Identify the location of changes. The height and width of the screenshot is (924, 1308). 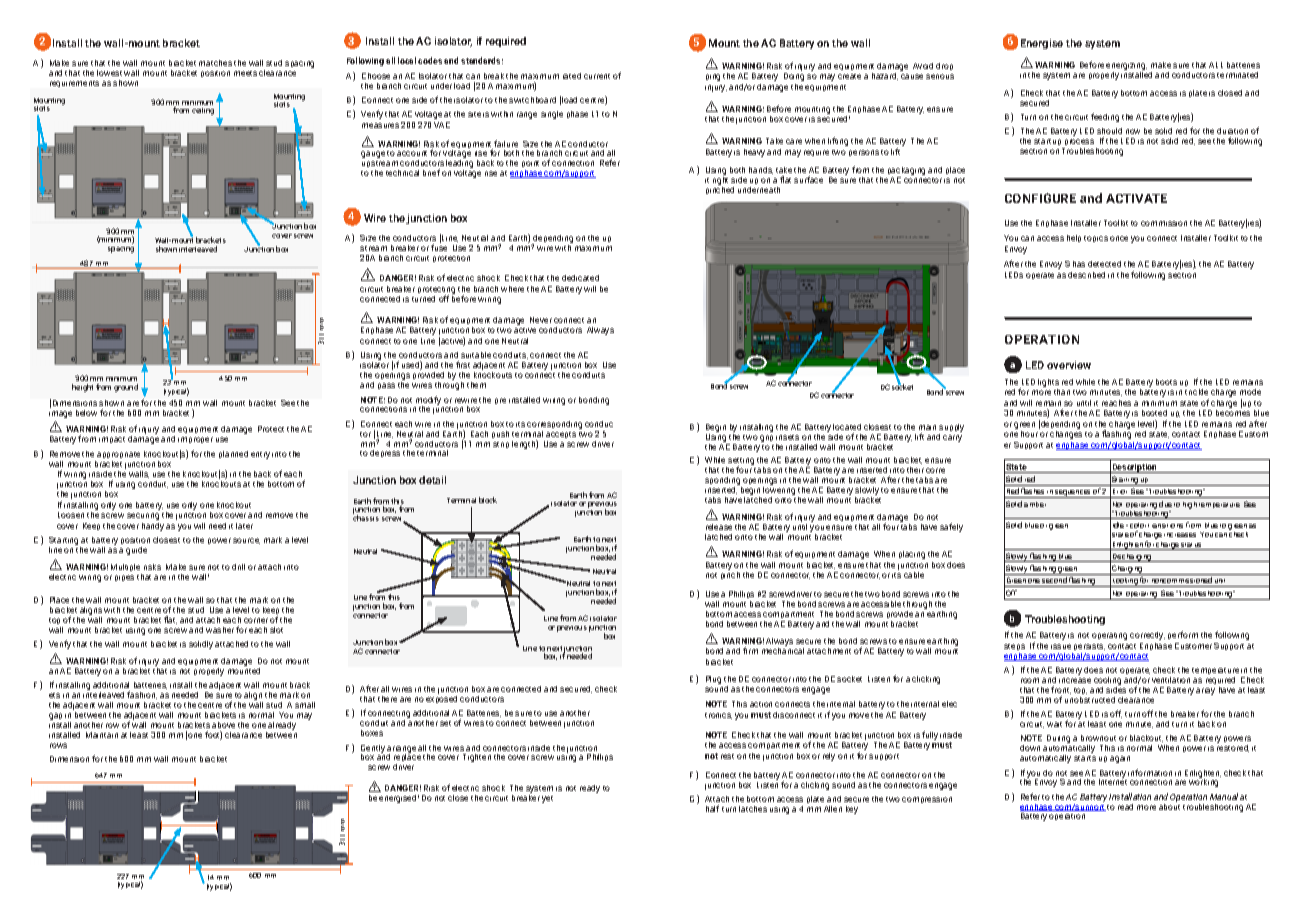
(1066, 435).
